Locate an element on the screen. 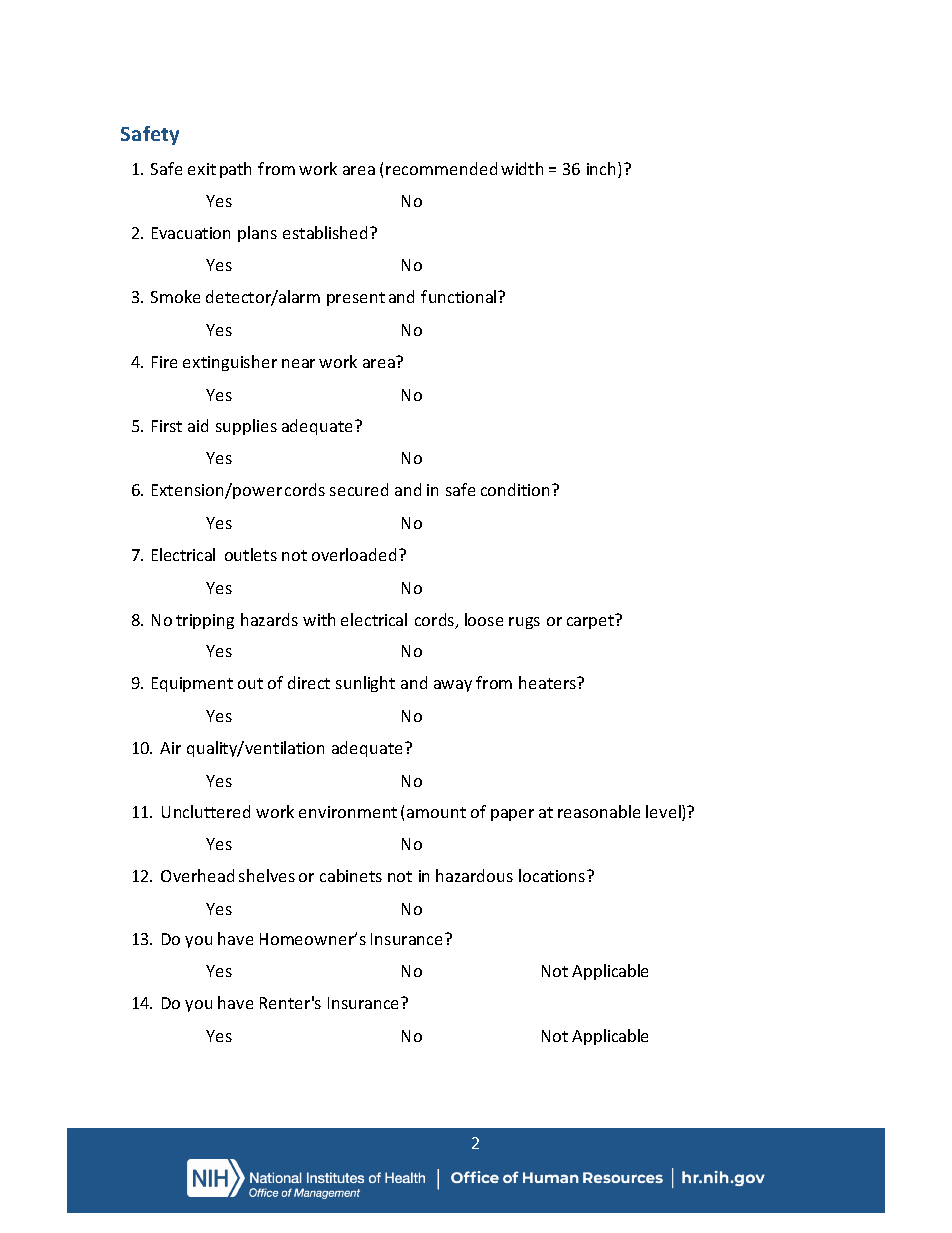 This screenshot has height=1233, width=952. recommended is located at coordinates (441, 168).
